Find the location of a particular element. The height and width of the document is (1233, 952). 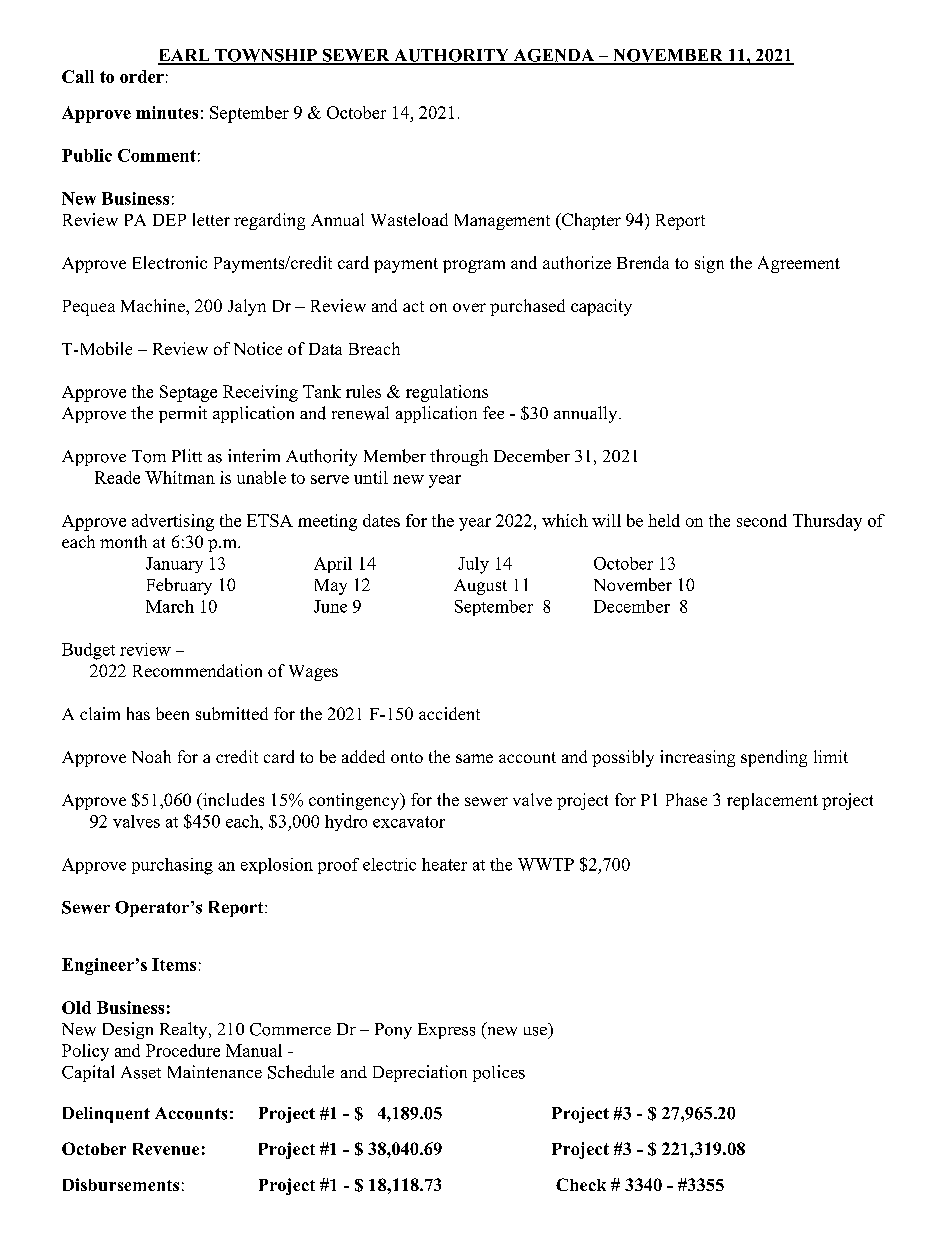

August is located at coordinates (480, 587).
